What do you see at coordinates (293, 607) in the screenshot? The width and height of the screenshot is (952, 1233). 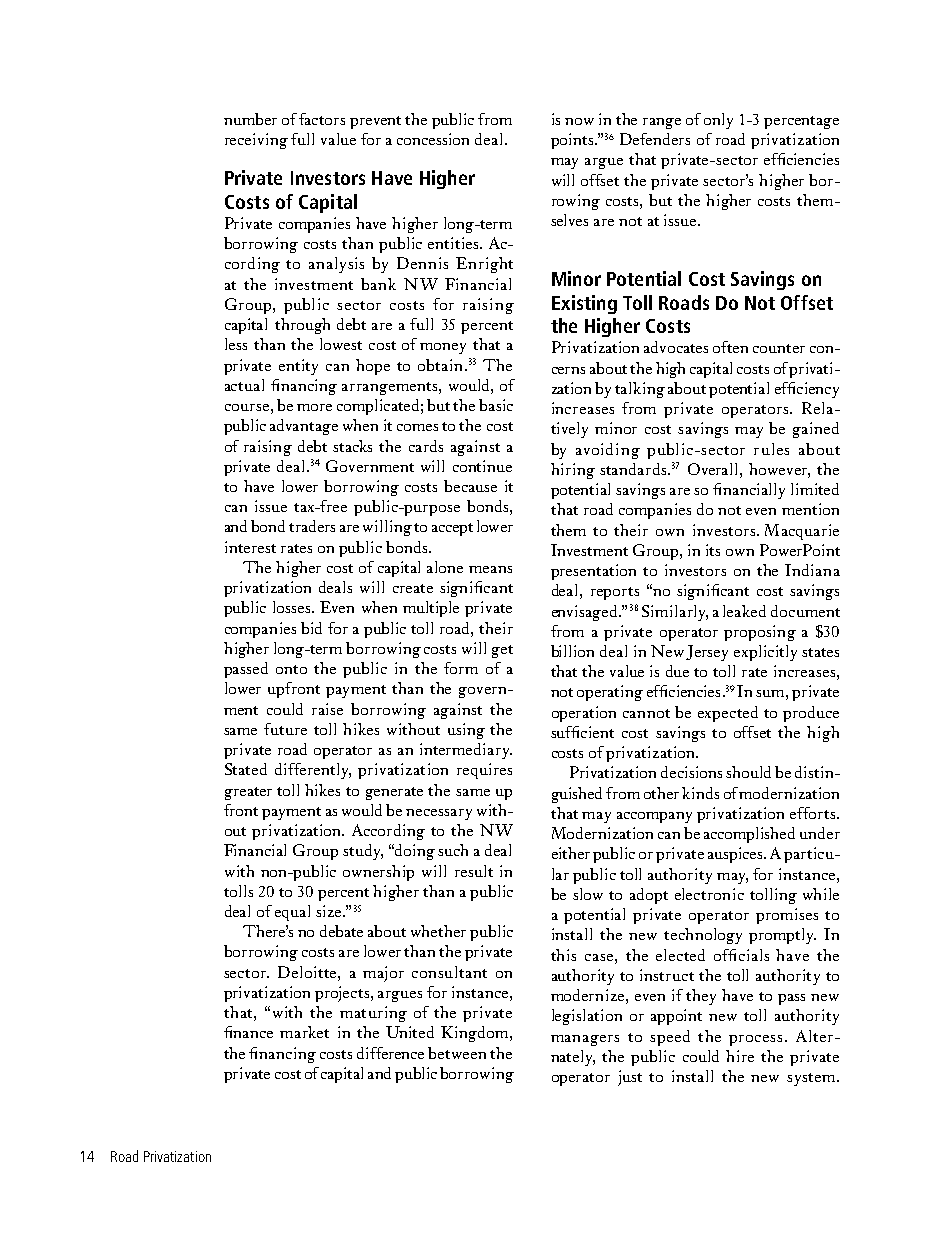 I see `losses` at bounding box center [293, 607].
